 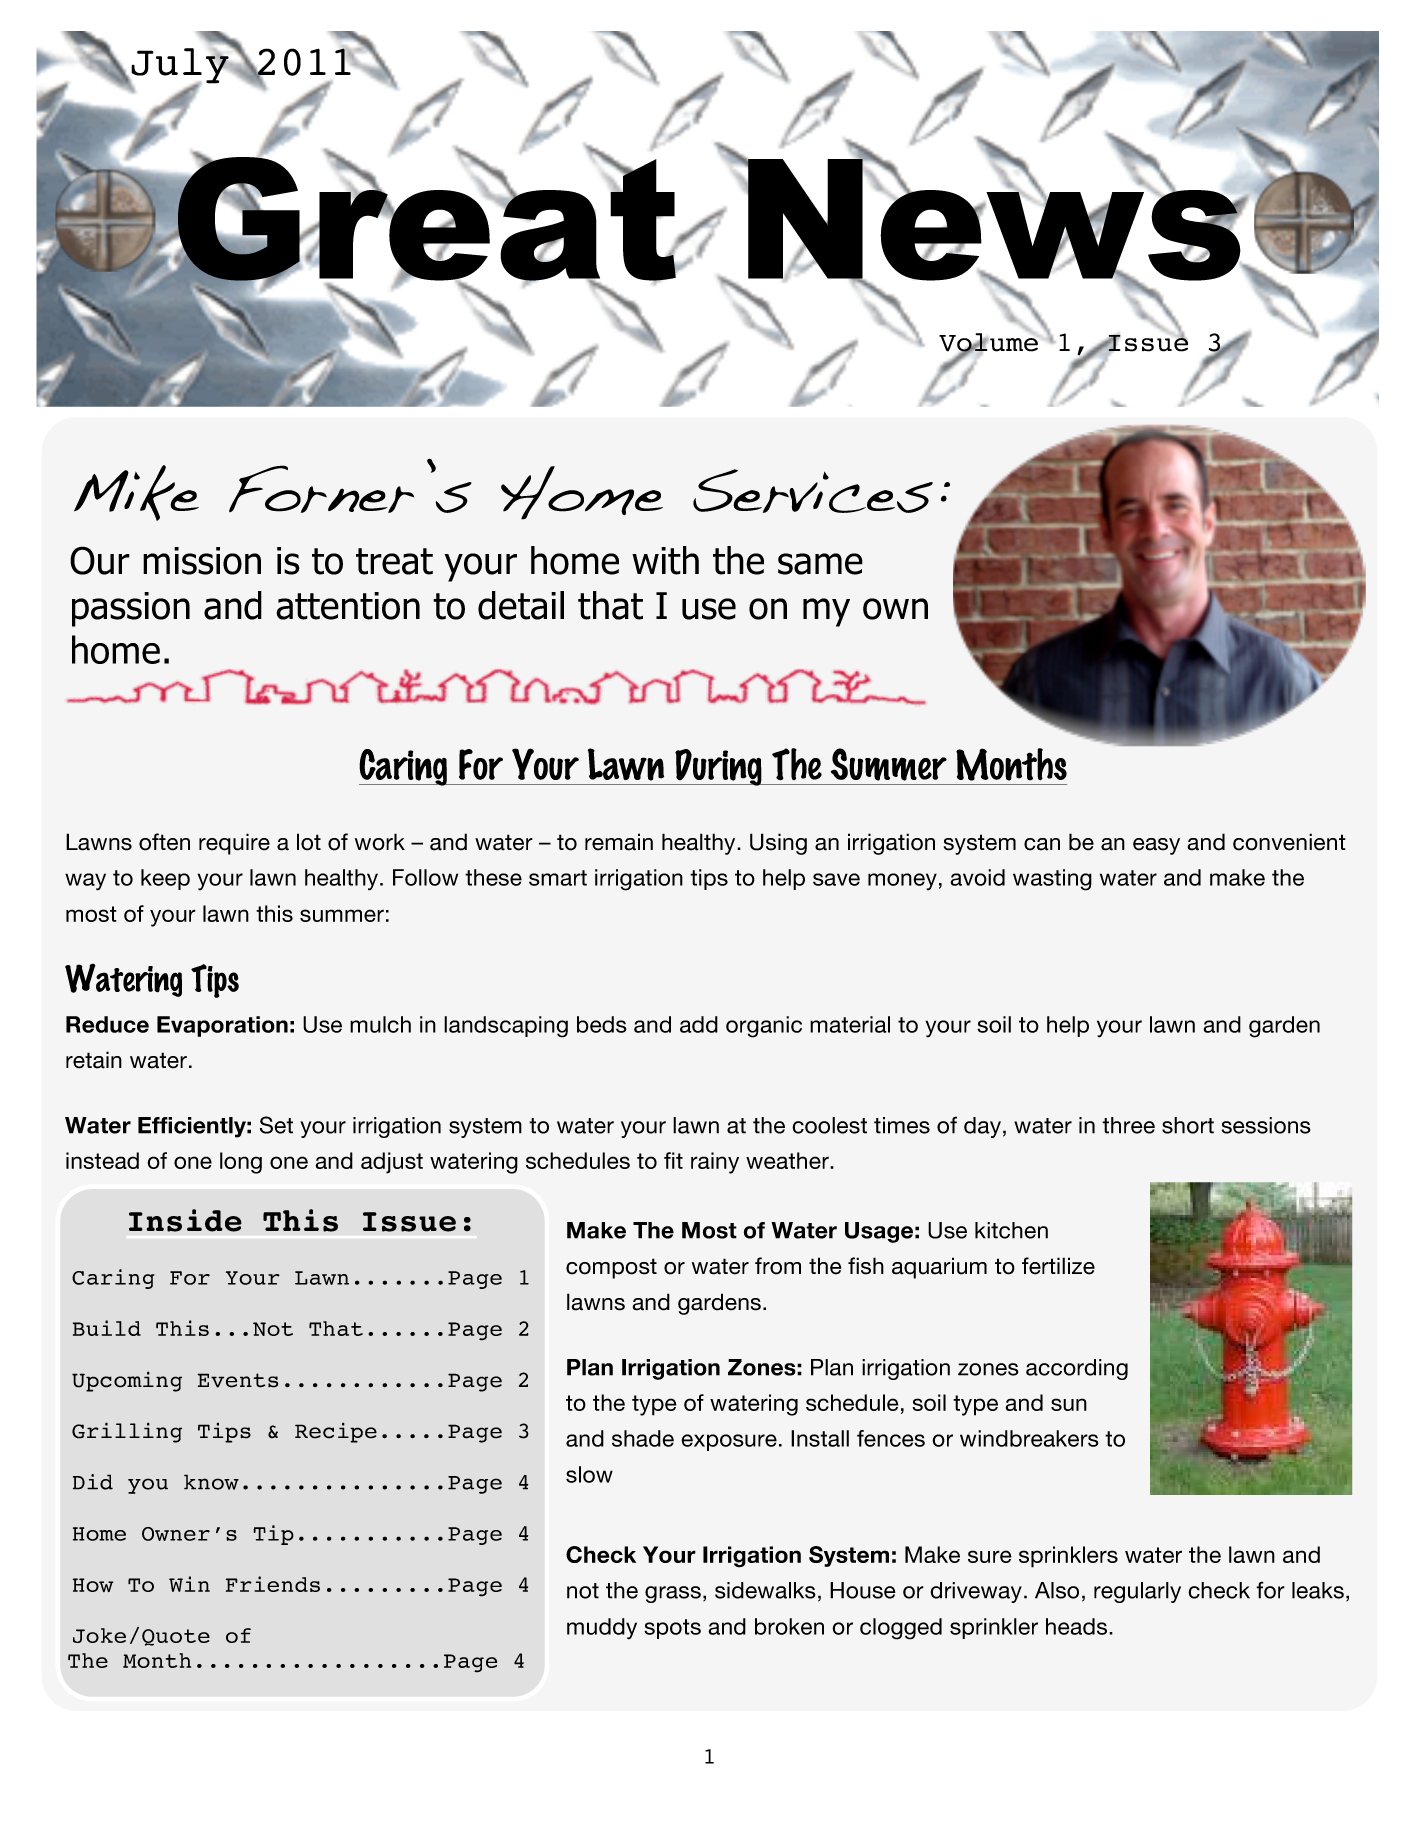 What do you see at coordinates (988, 343) in the screenshot?
I see `Volume` at bounding box center [988, 343].
